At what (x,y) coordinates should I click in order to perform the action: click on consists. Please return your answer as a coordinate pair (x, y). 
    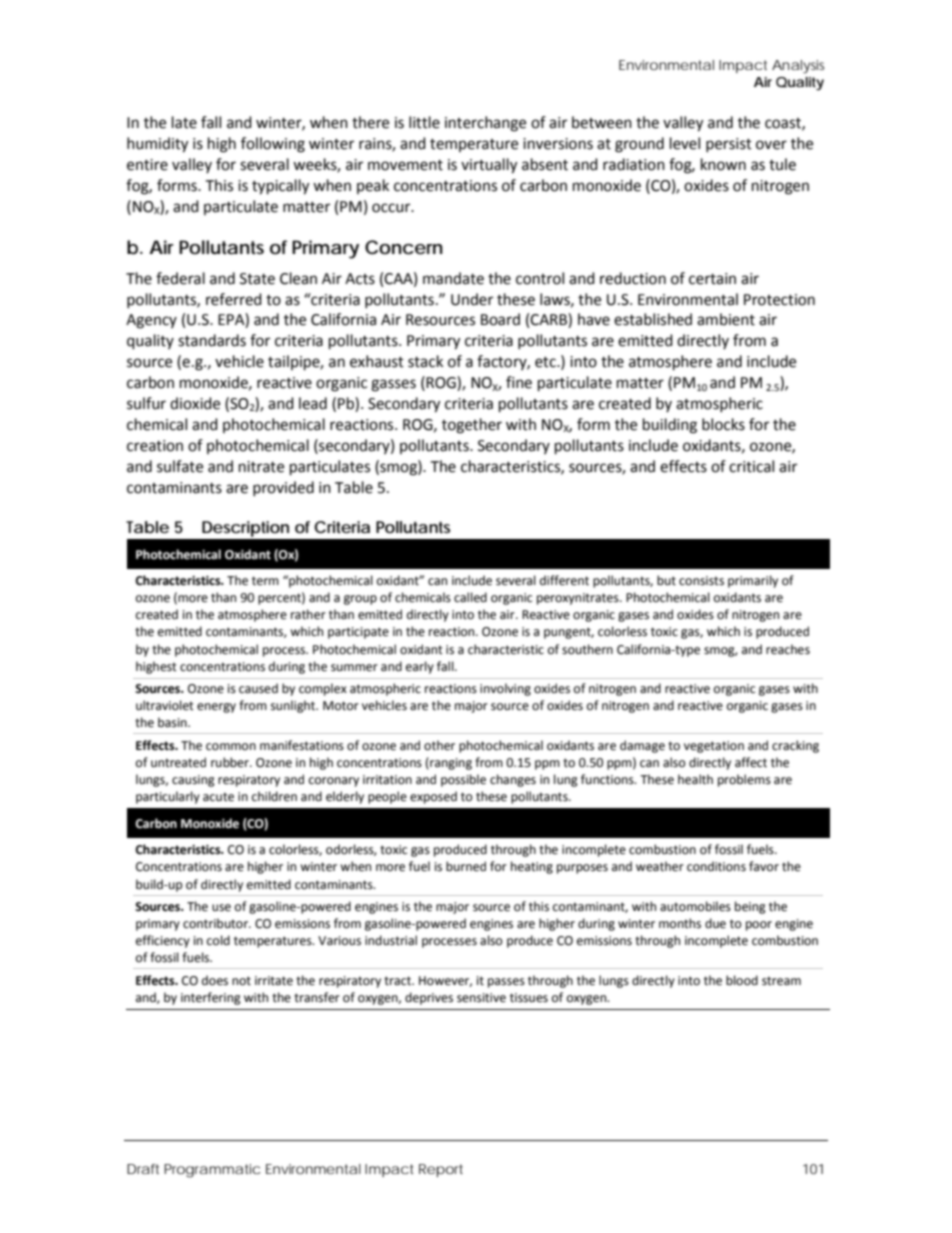
    Looking at the image, I should click on (701, 581).
